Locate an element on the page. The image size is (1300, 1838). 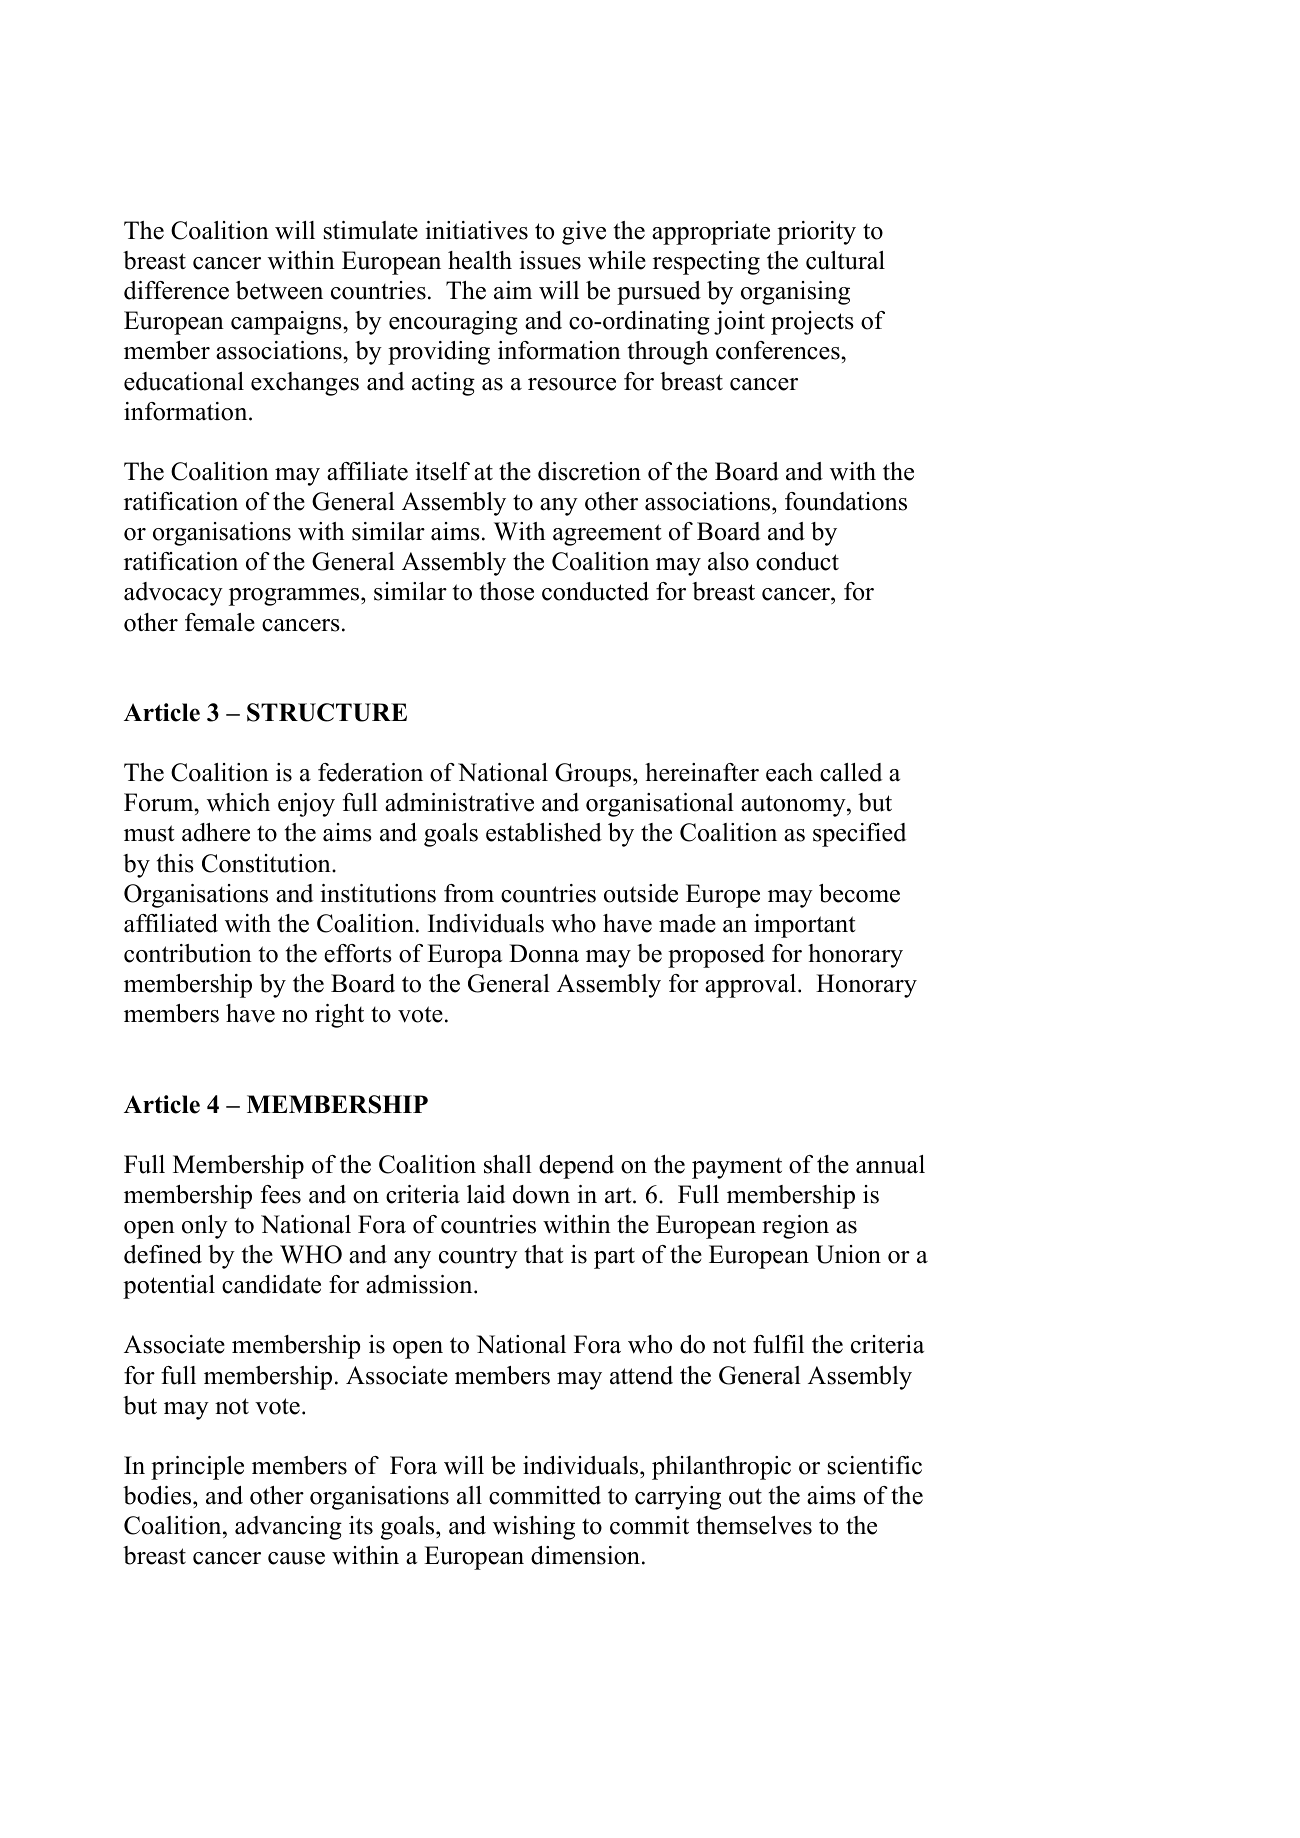
Constitution is located at coordinates (267, 863).
